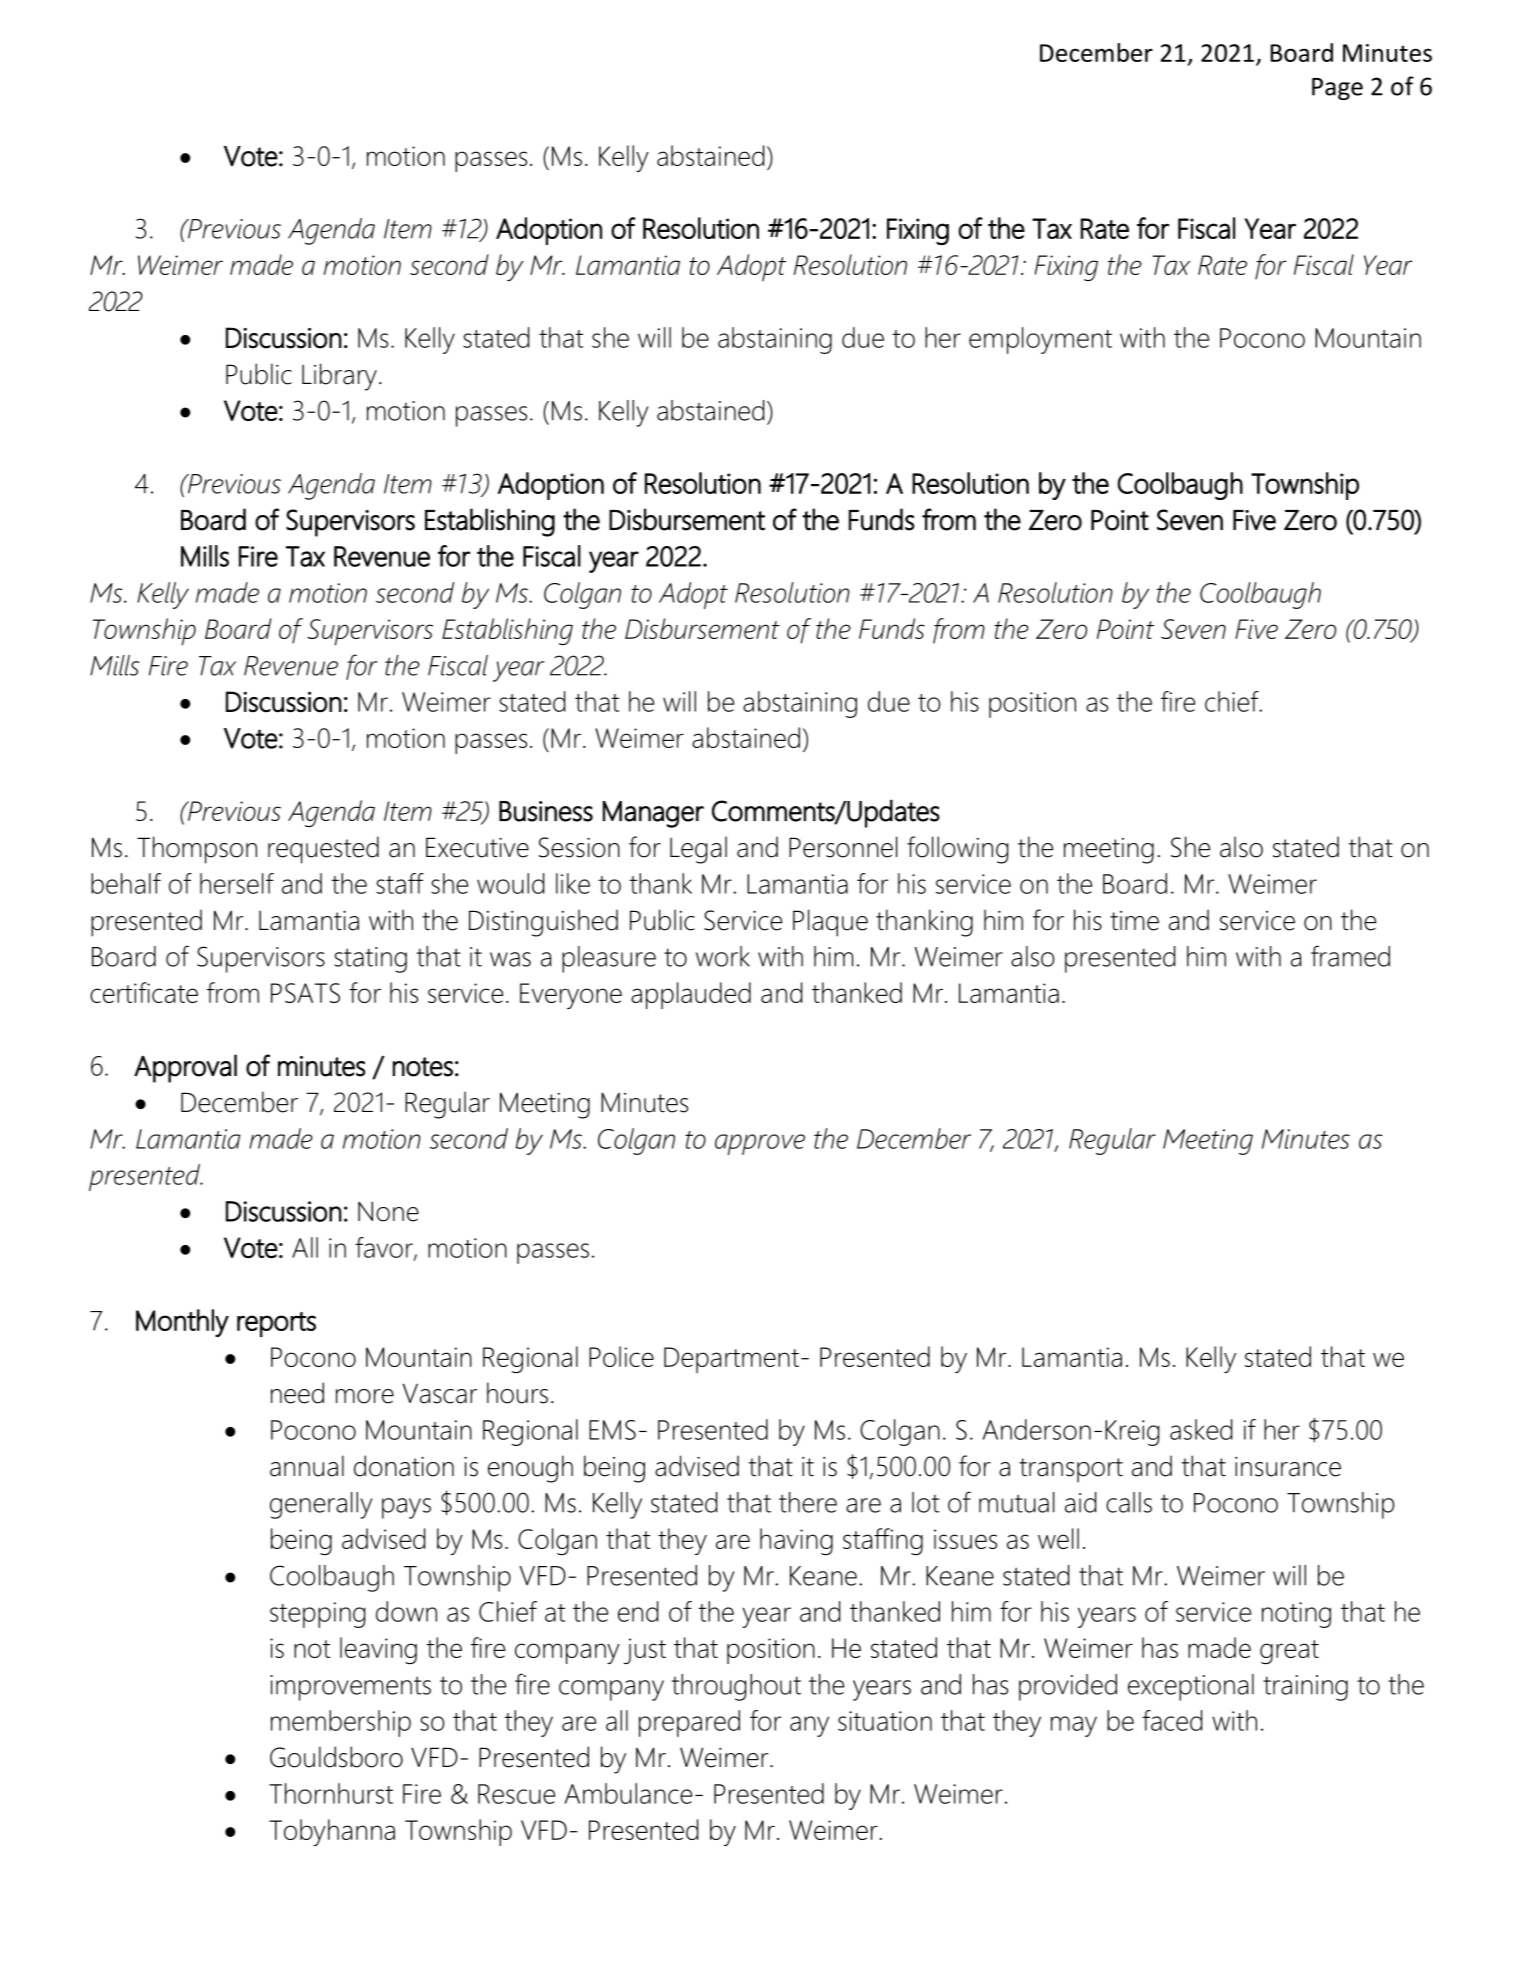  Describe the element at coordinates (339, 377) in the screenshot. I see `Library` at that location.
